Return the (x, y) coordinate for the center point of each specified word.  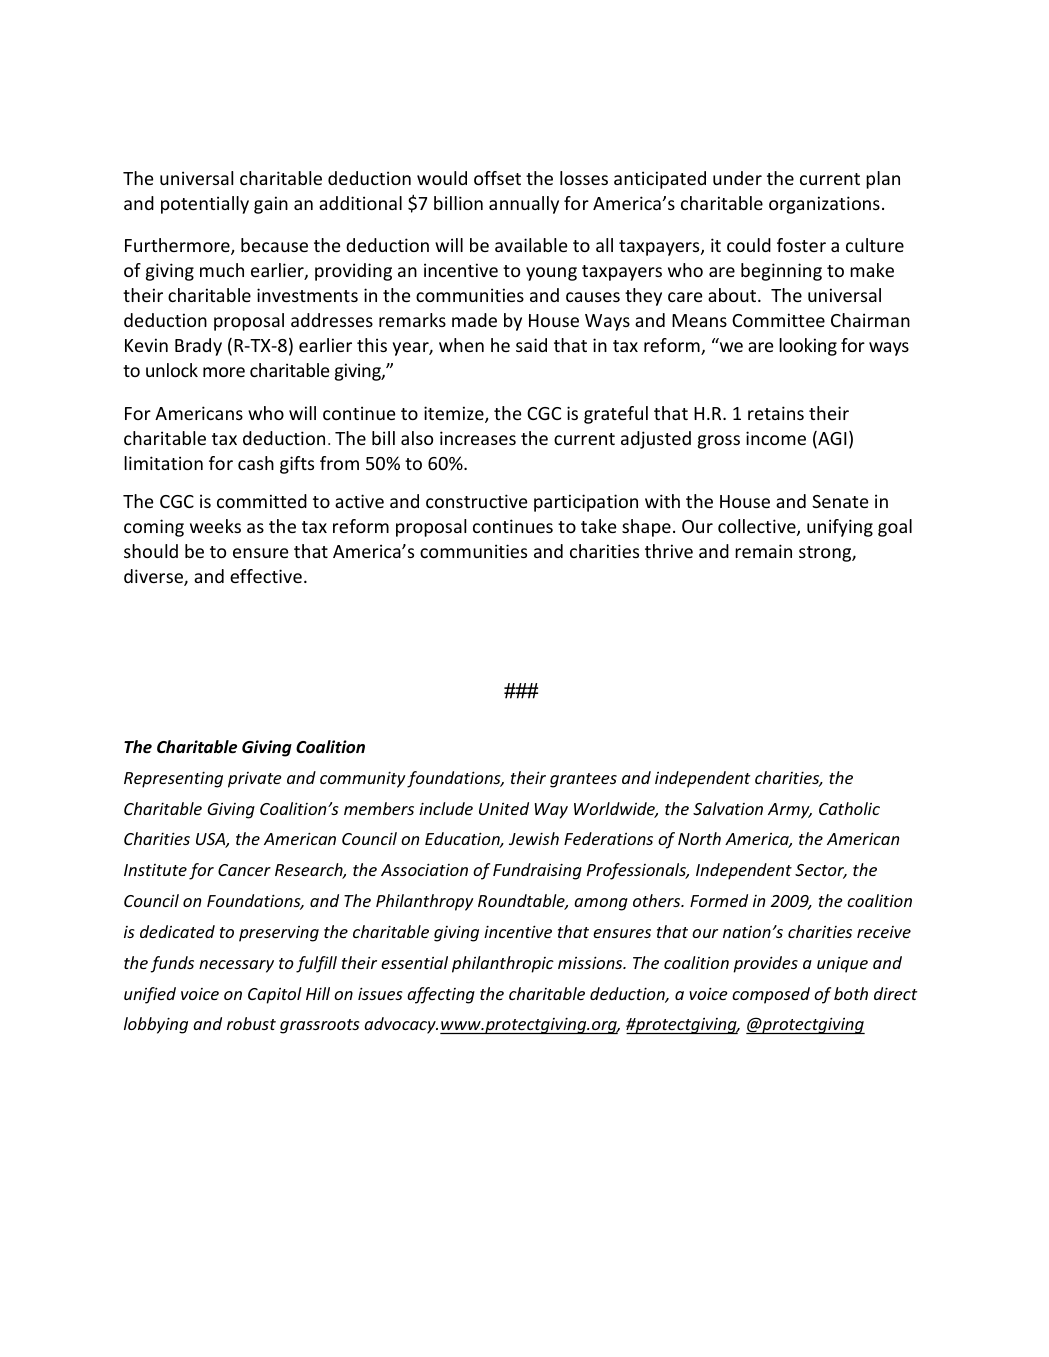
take (599, 526)
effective (266, 576)
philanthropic (503, 964)
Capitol (275, 995)
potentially (205, 205)
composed (771, 995)
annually (524, 205)
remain (763, 551)
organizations (824, 205)
